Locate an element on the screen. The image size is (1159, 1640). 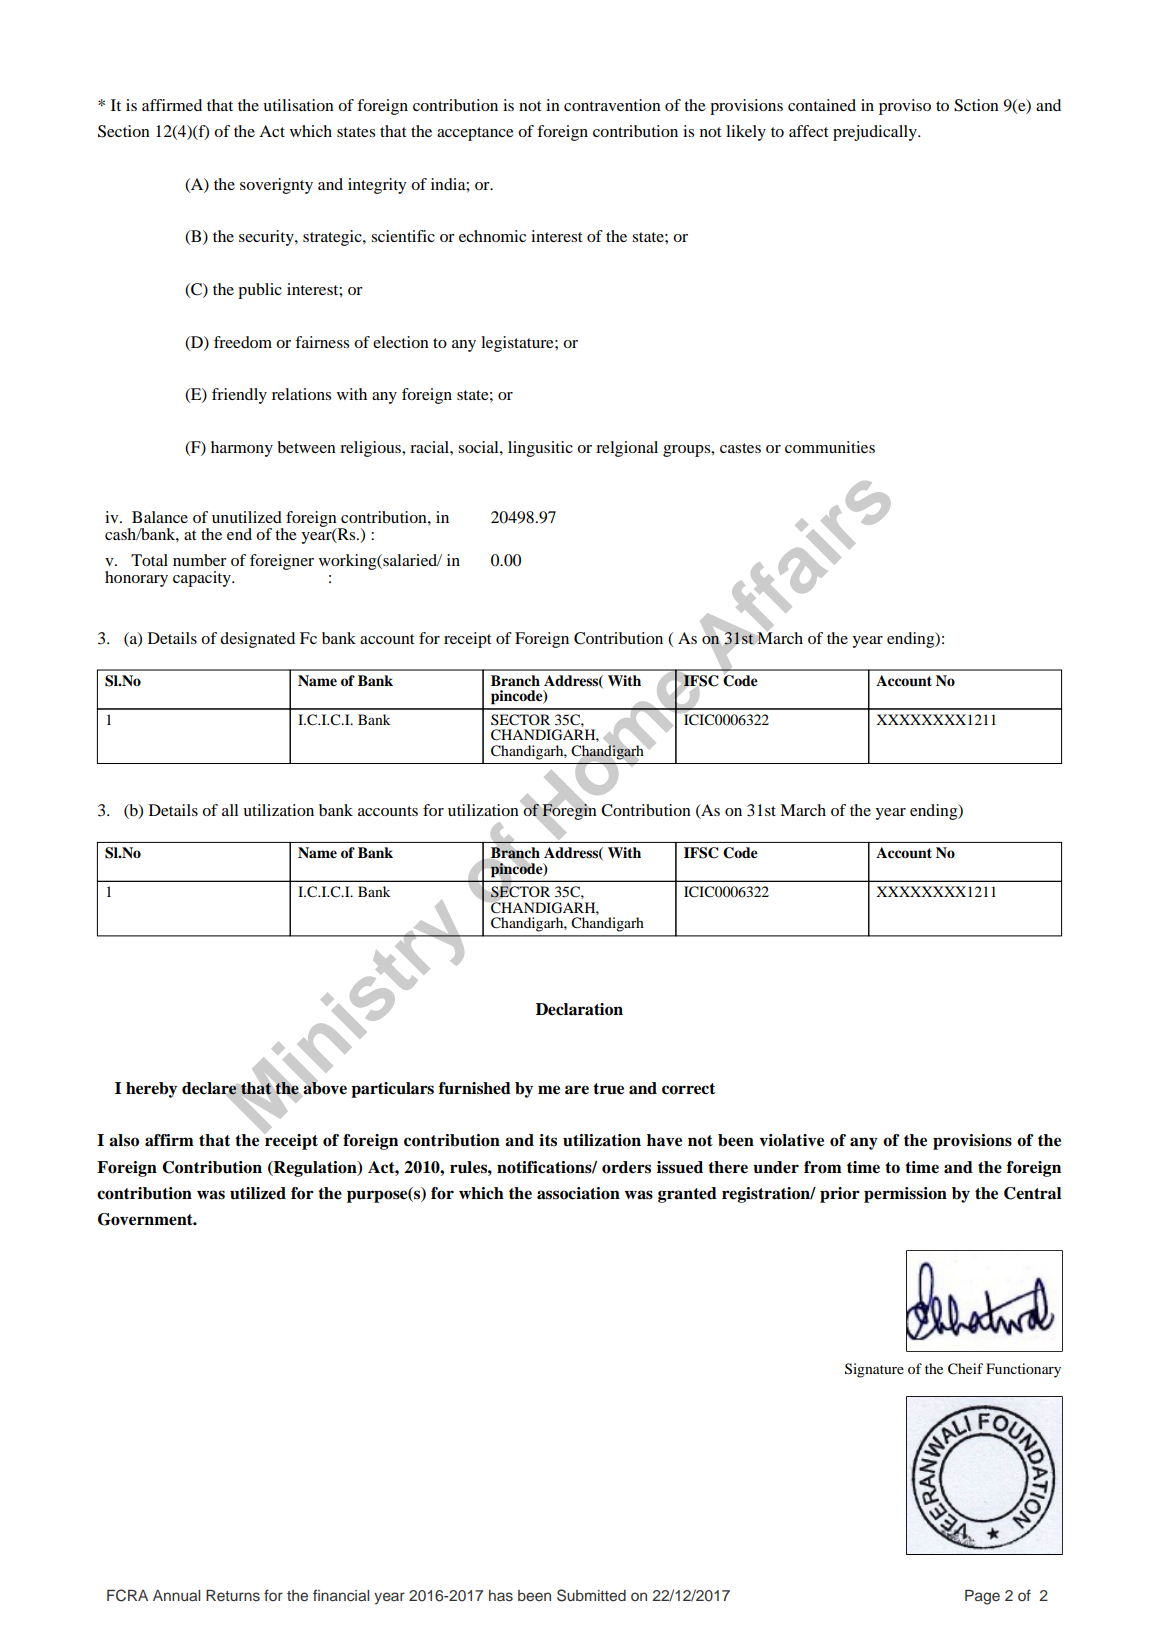
utilisation is located at coordinates (298, 105).
